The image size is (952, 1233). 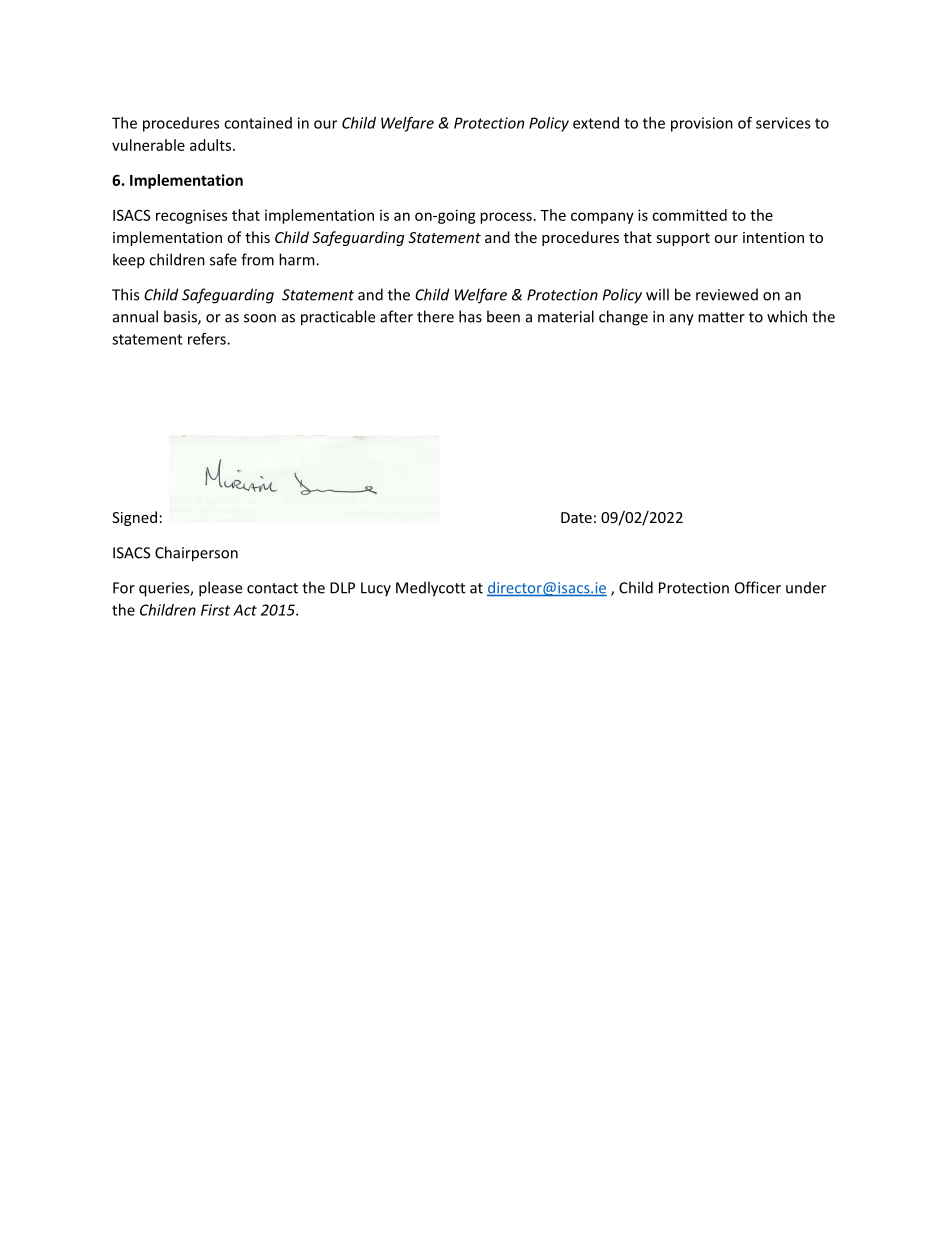 What do you see at coordinates (596, 123) in the image?
I see `extend` at bounding box center [596, 123].
